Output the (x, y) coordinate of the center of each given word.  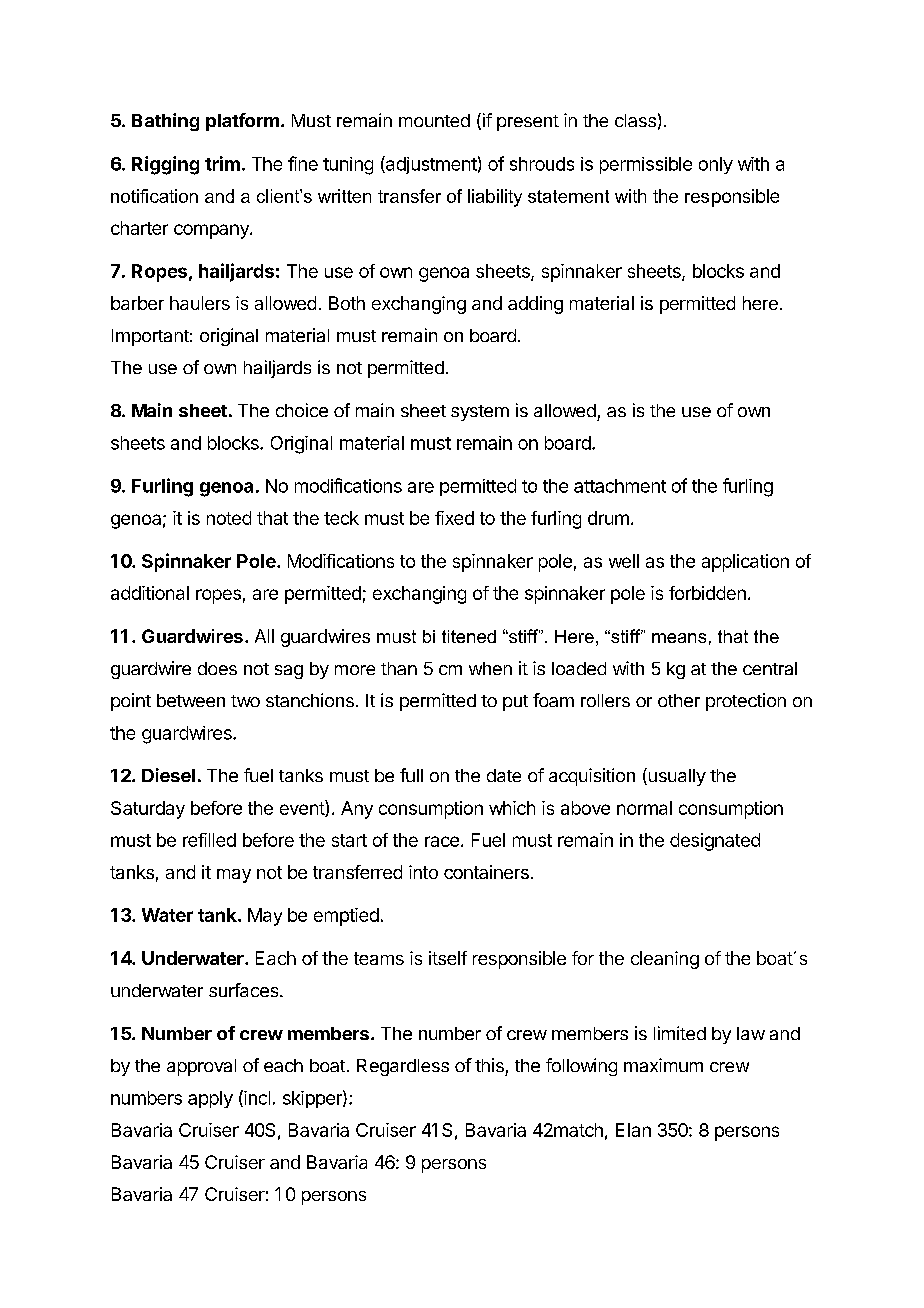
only (716, 165)
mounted (434, 120)
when (490, 668)
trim (222, 163)
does (217, 668)
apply (210, 1099)
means (679, 638)
